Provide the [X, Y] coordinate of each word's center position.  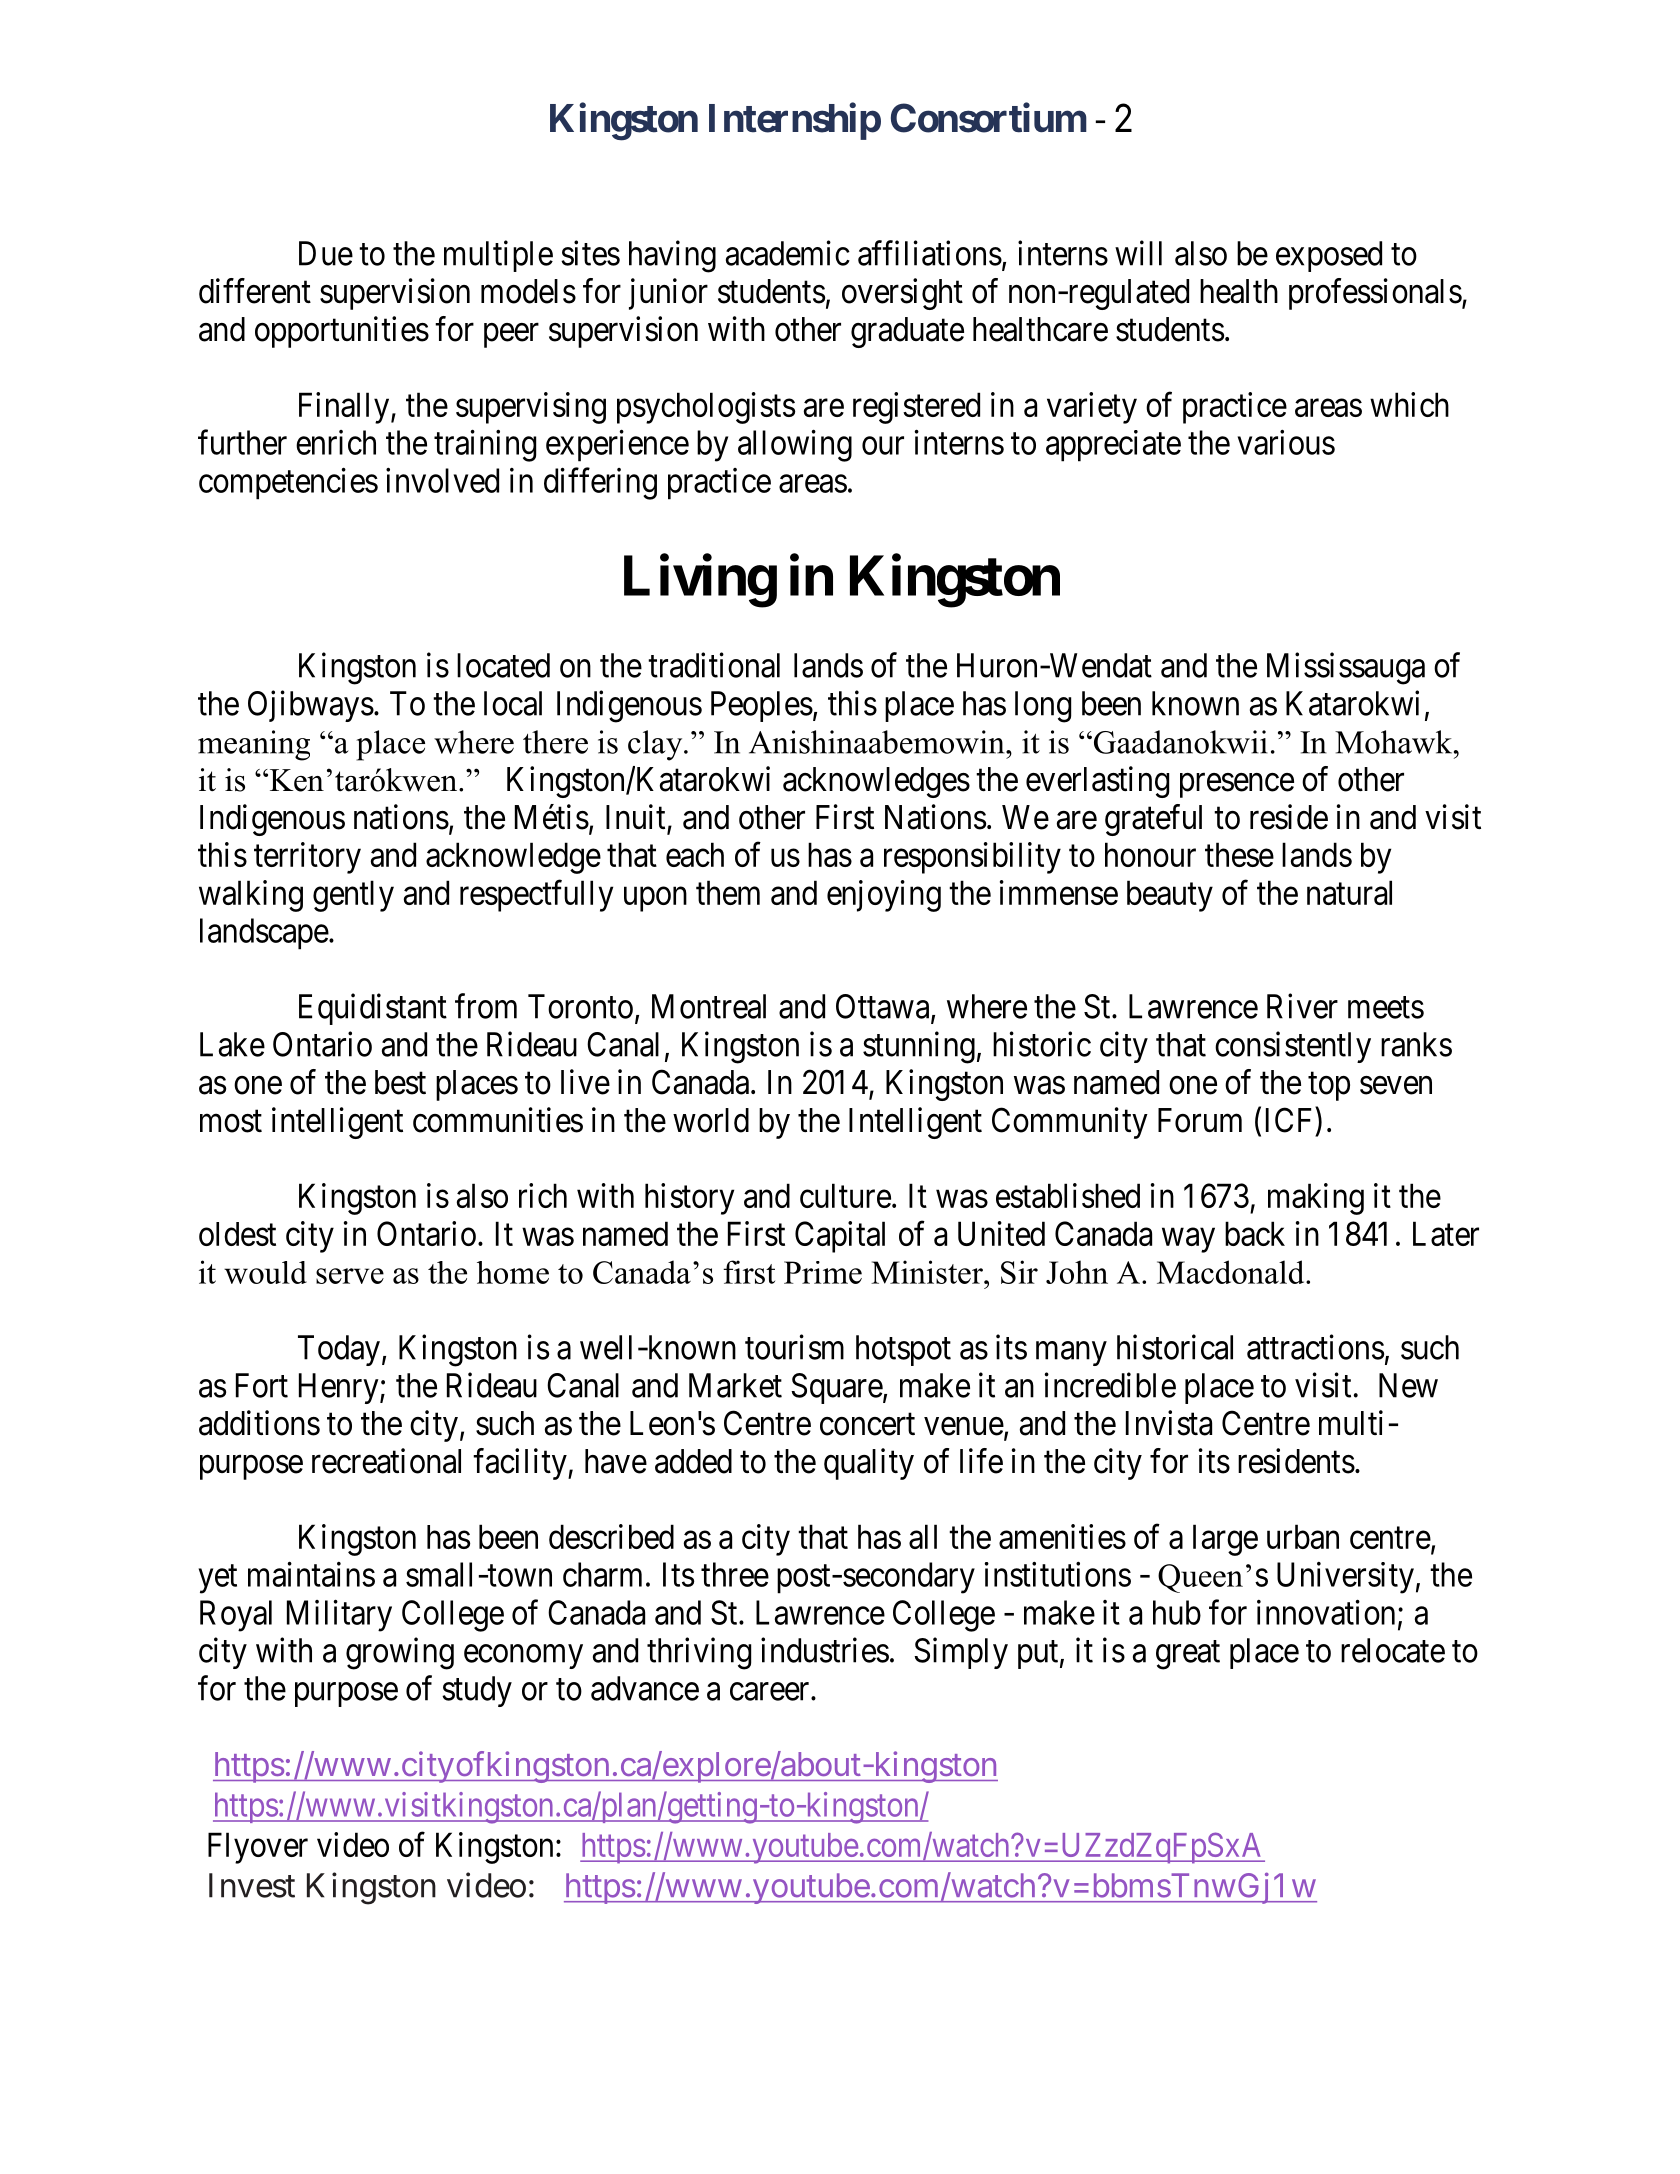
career [771, 1692]
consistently [1293, 1047]
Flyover [258, 1848]
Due [326, 253]
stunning [919, 1047]
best [400, 1082]
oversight [902, 294]
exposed [1329, 256]
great [1188, 1655]
